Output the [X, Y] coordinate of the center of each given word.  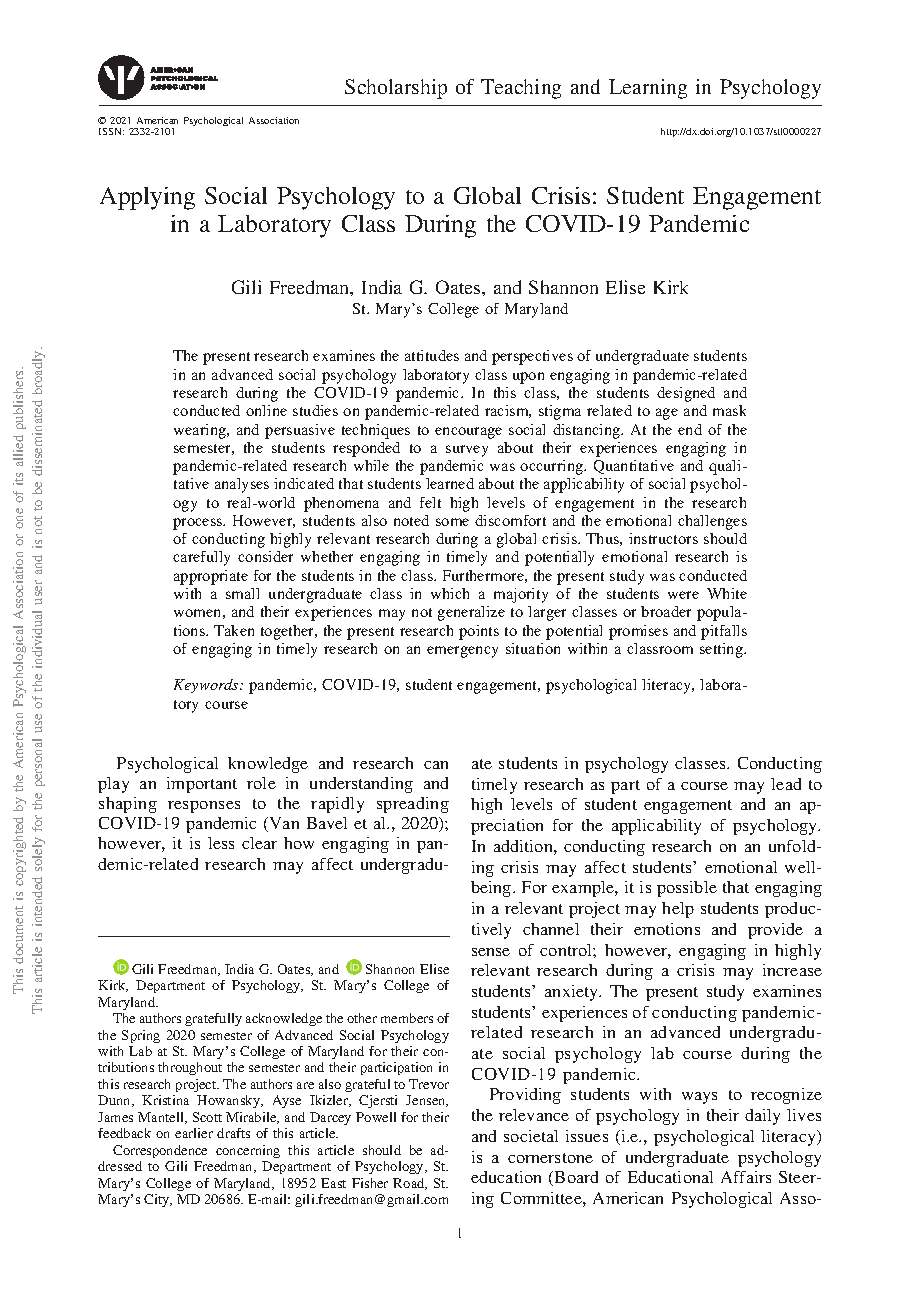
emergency [462, 652]
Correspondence [160, 1151]
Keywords [207, 686]
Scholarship [396, 89]
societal [531, 1136]
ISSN [111, 131]
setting [722, 650]
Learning [648, 89]
